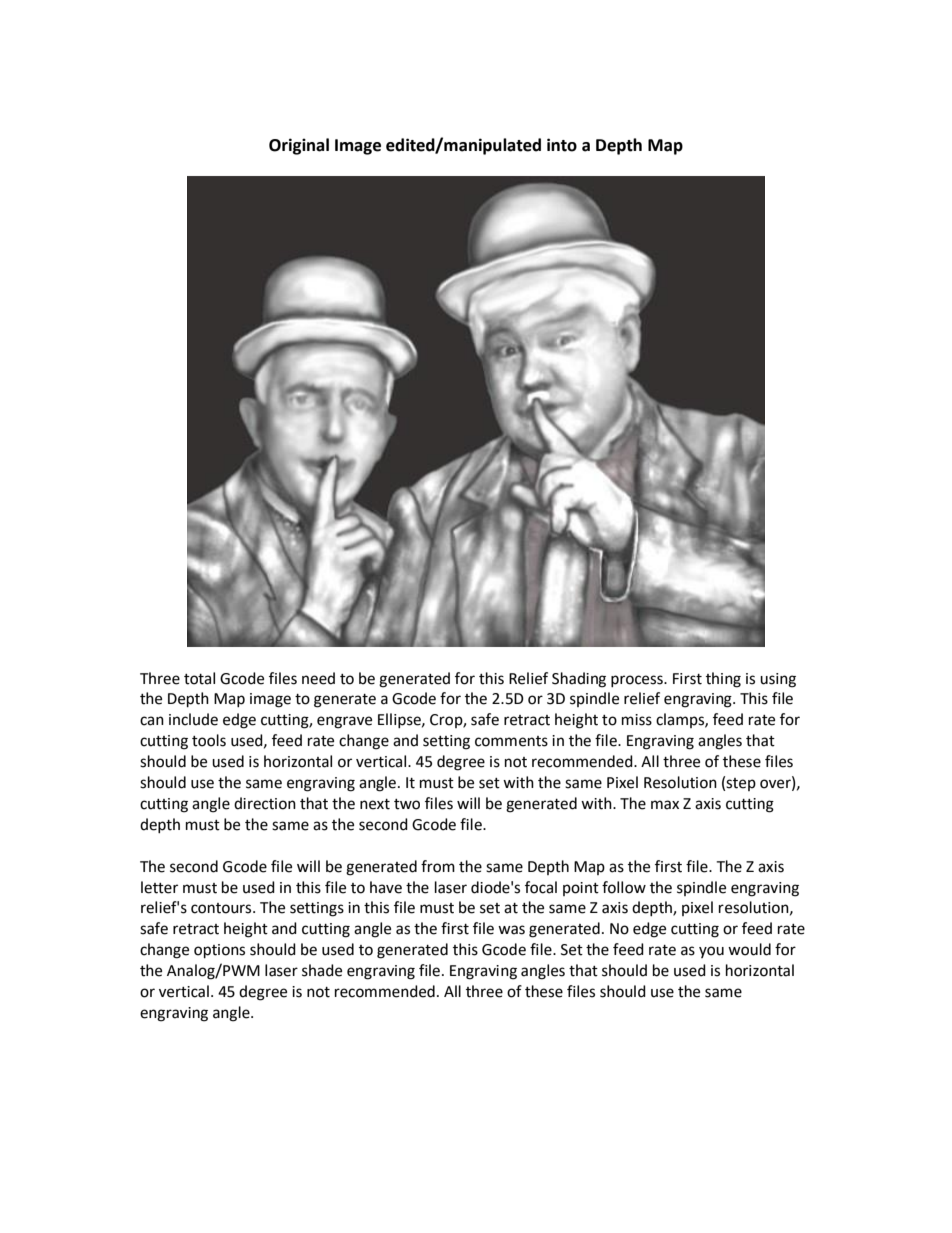 Image resolution: width=952 pixels, height=1233 pixels. Describe the element at coordinates (723, 680) in the screenshot. I see `thing` at that location.
